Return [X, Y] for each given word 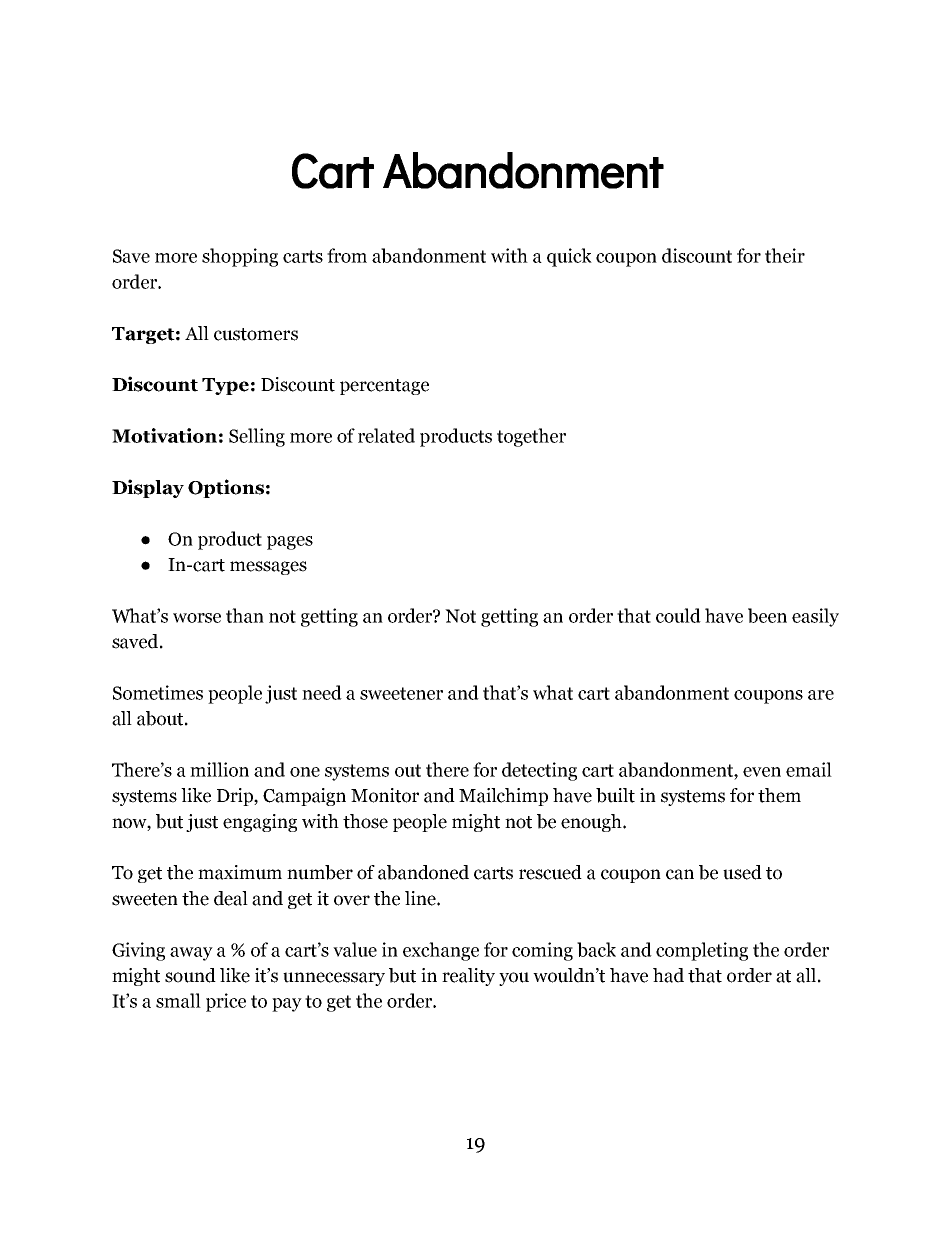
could [678, 615]
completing [702, 951]
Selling [257, 437]
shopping [240, 257]
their [785, 255]
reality [468, 977]
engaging [260, 823]
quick [569, 257]
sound [190, 975]
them [779, 795]
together [531, 437]
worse [197, 618]
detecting [539, 771]
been [767, 615]
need [322, 692]
